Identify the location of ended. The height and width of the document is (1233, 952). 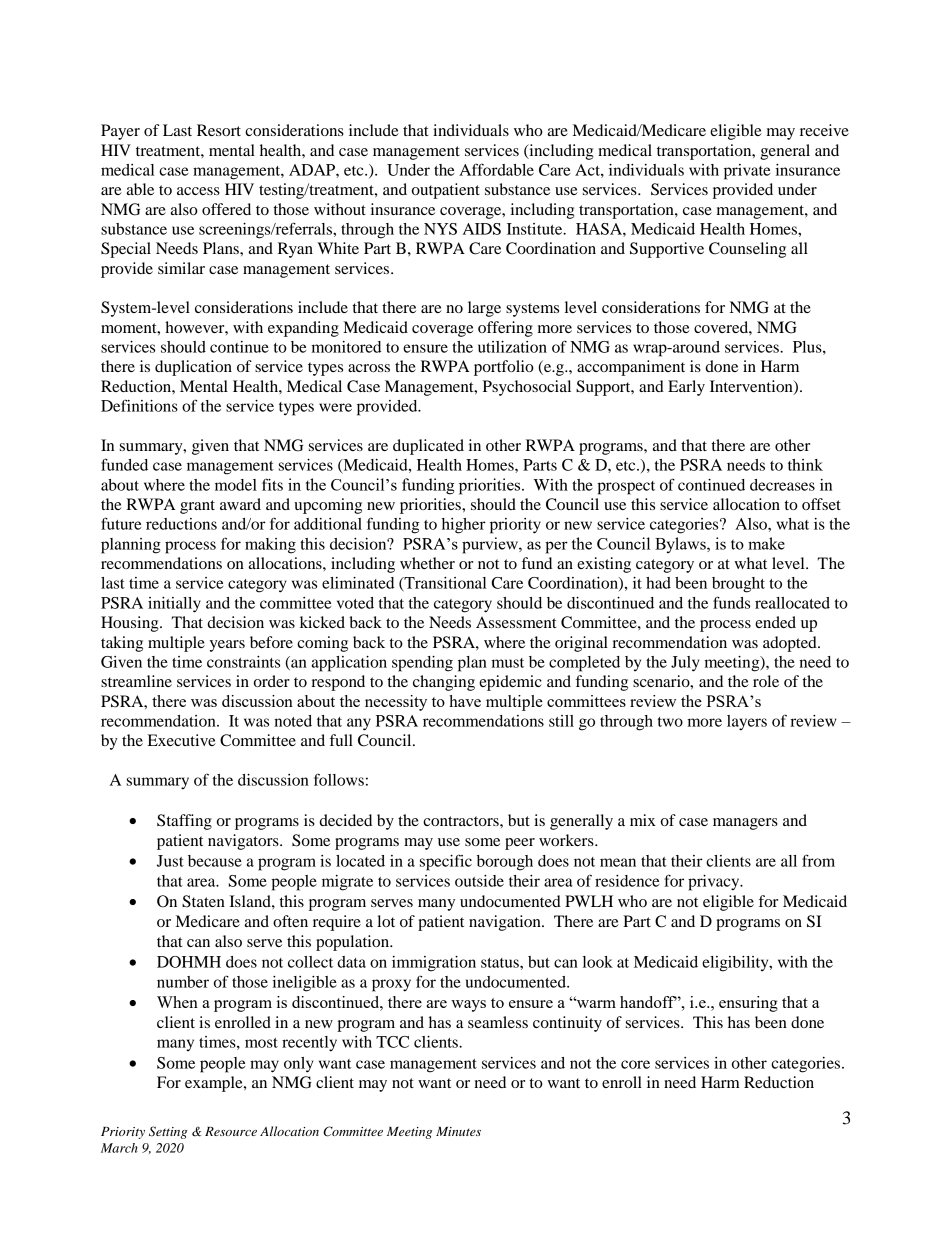
(775, 622).
